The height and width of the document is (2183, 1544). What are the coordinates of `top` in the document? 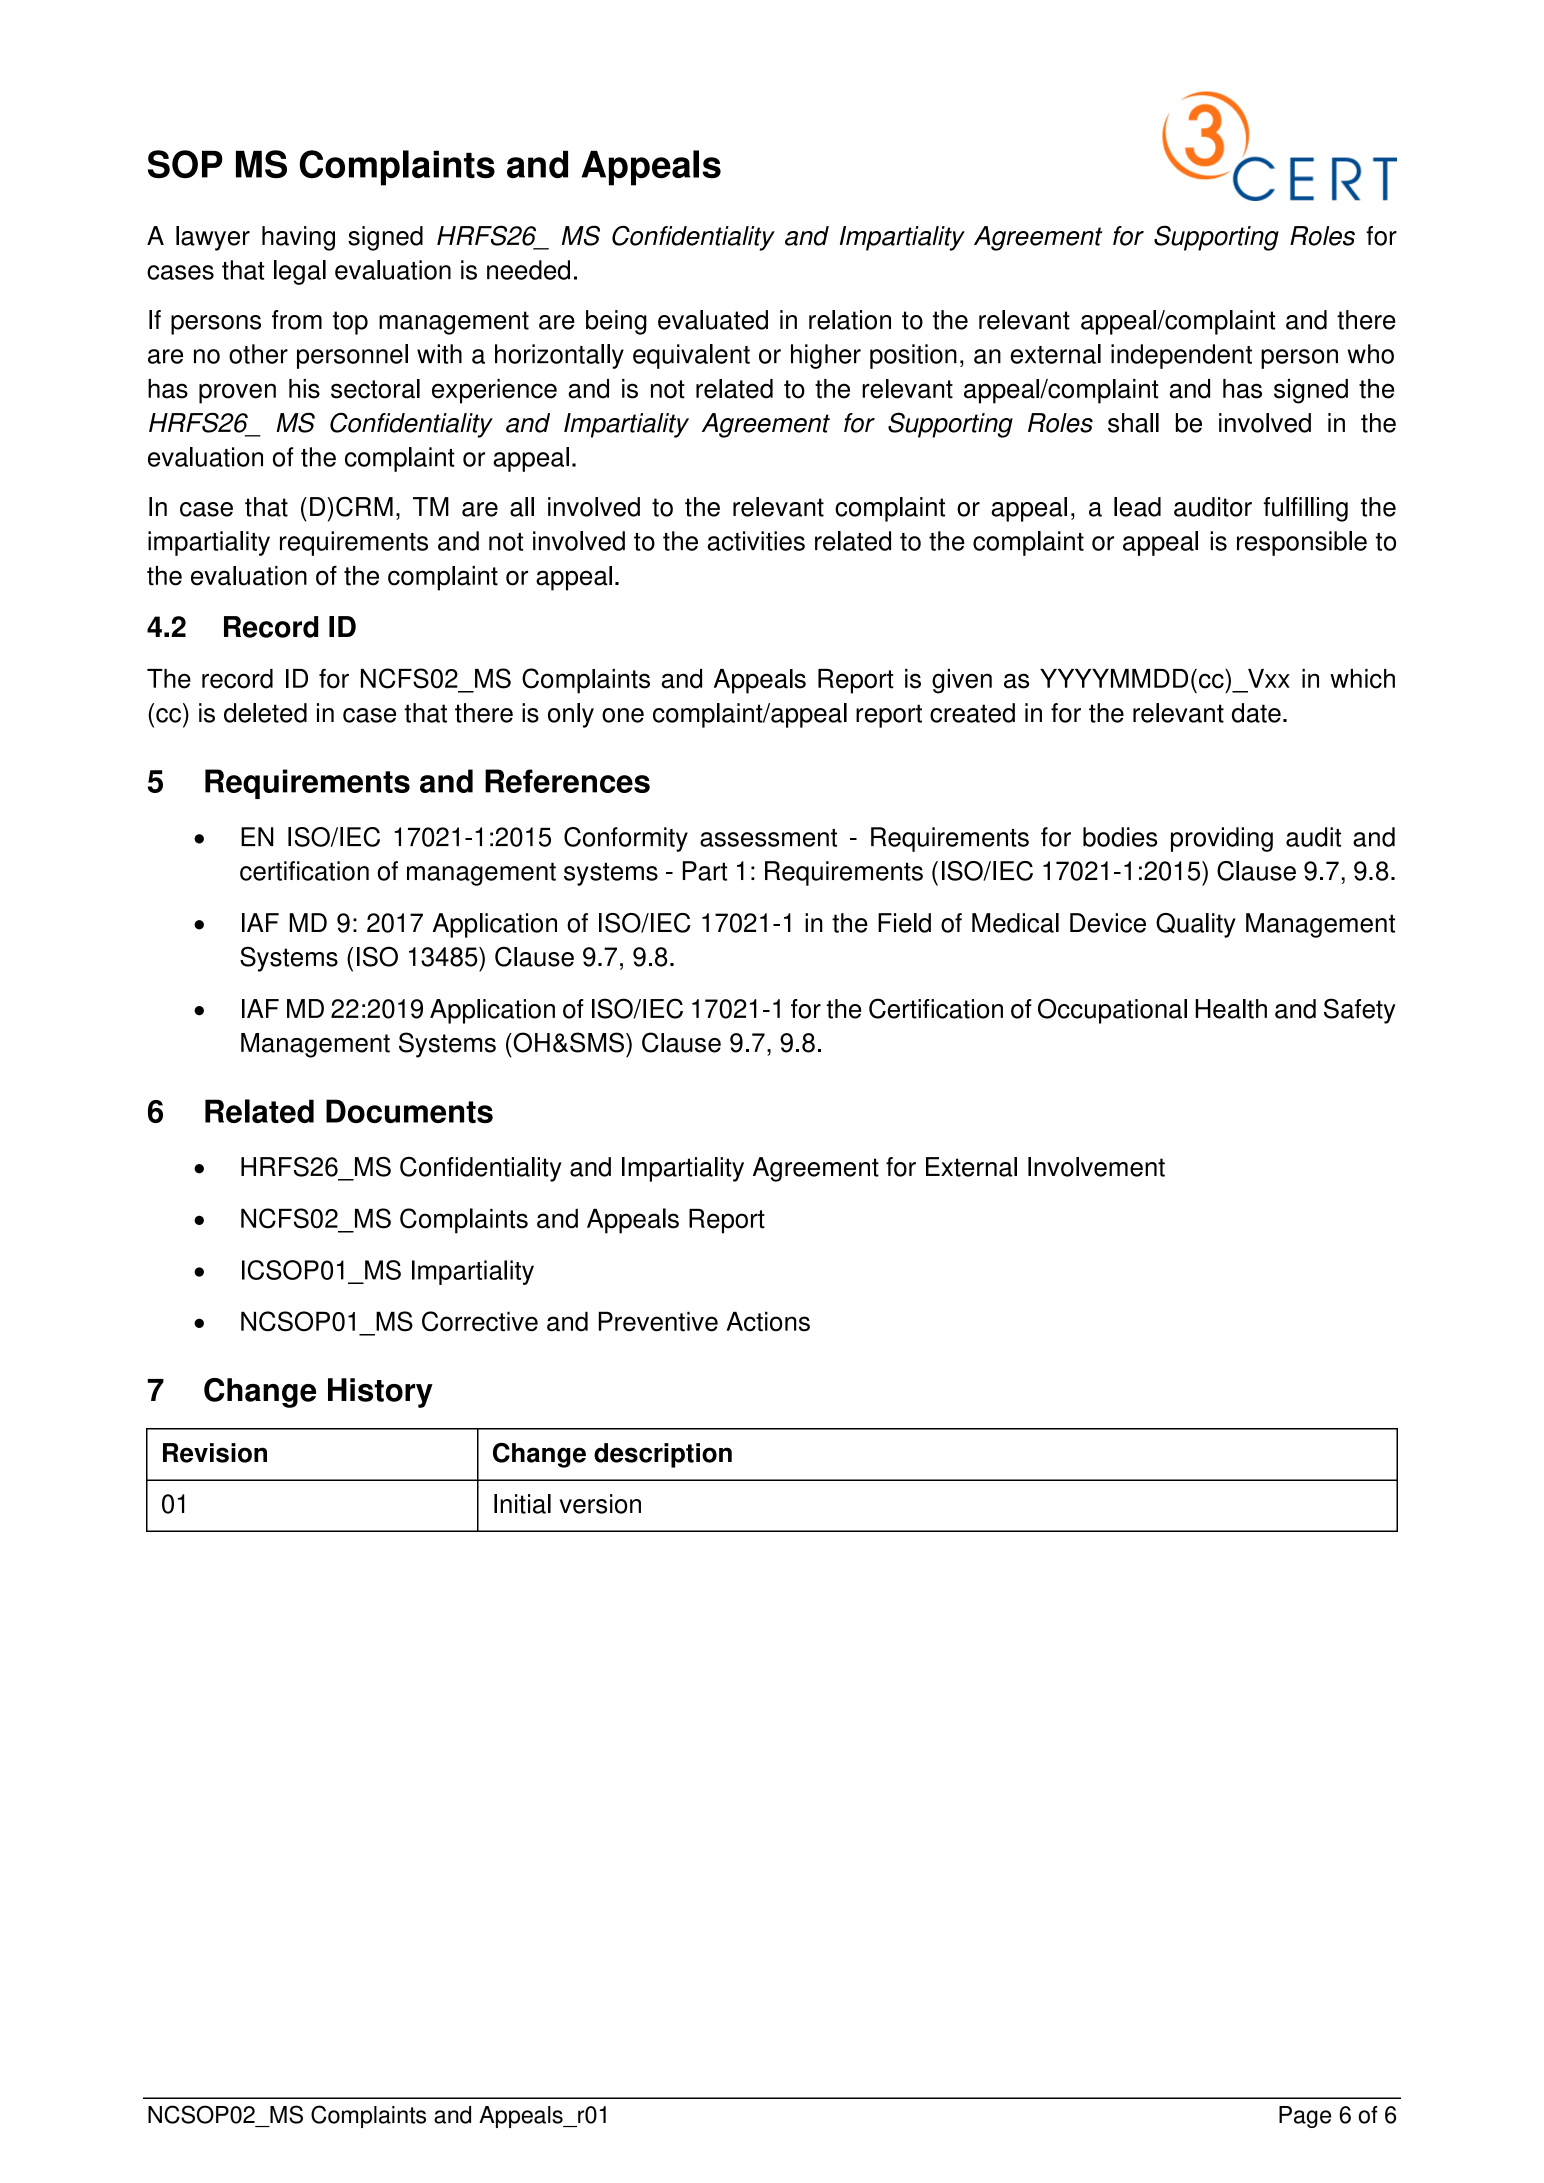 It's located at (350, 323).
